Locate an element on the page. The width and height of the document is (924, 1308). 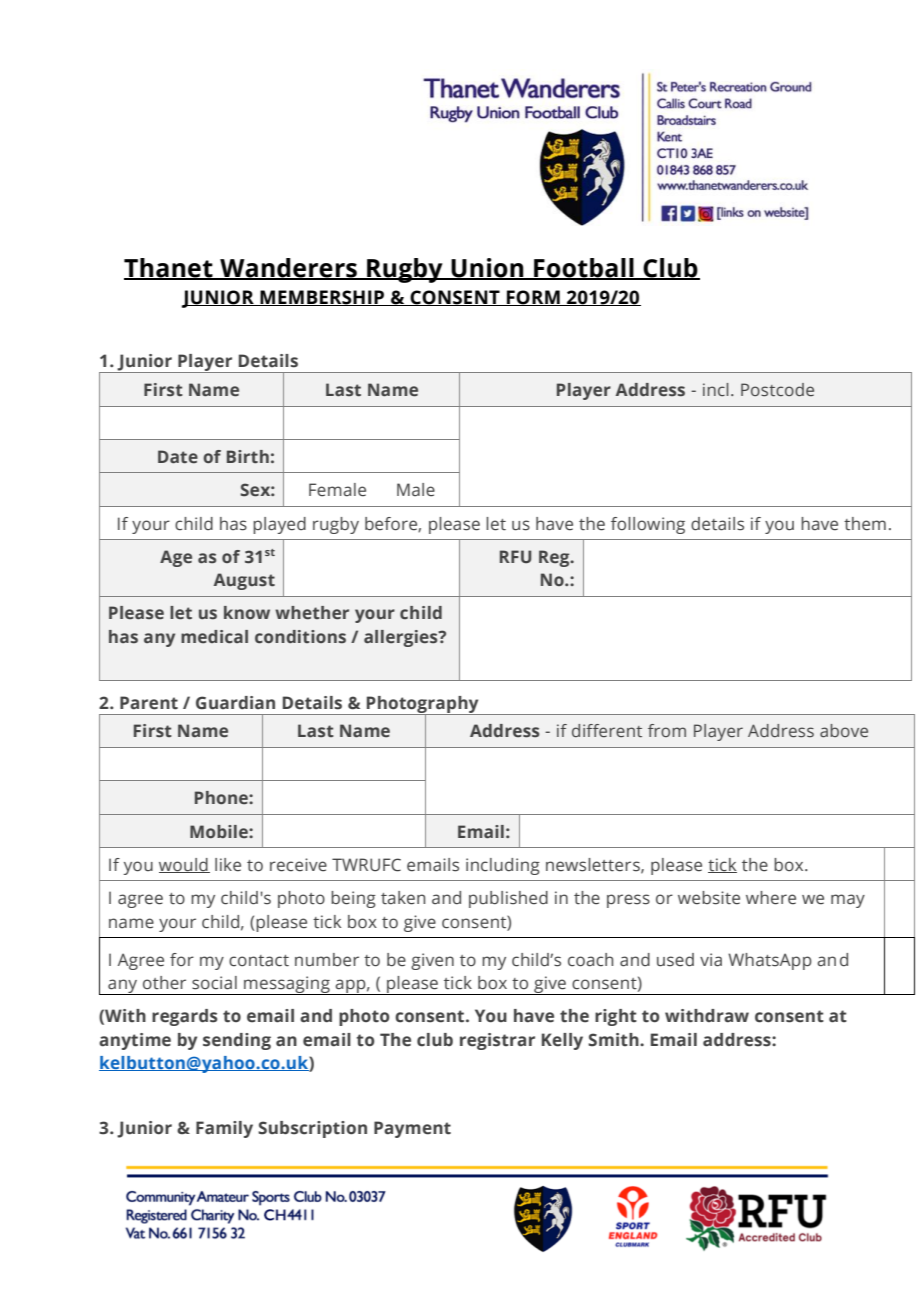
different is located at coordinates (607, 731).
